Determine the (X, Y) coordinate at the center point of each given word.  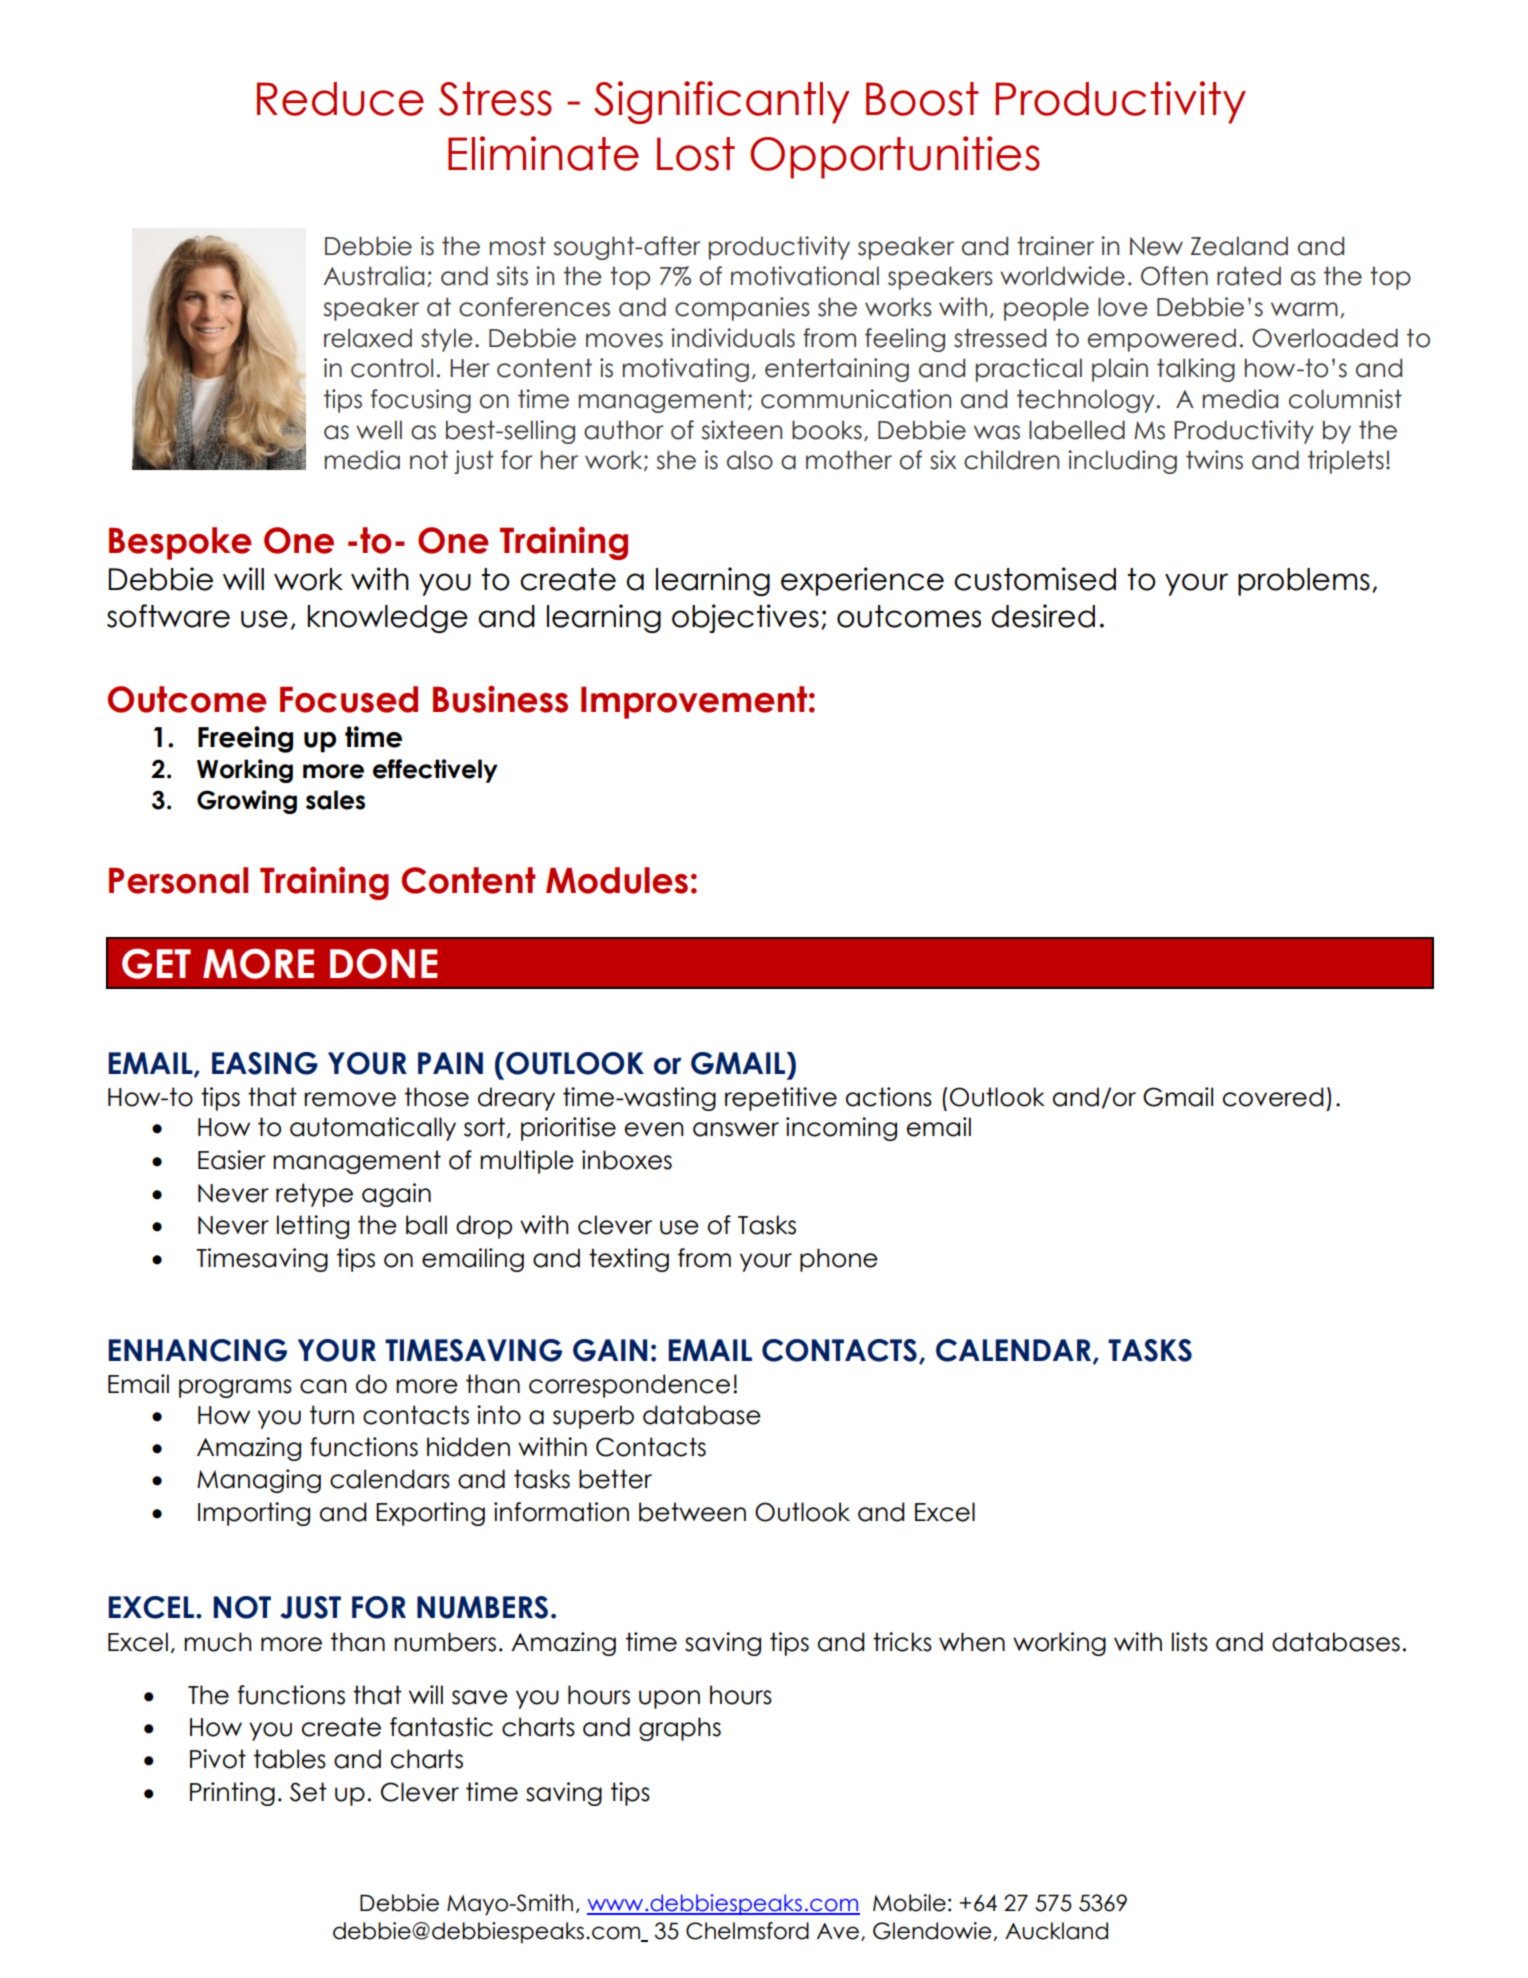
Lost (696, 154)
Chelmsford (747, 1931)
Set (308, 1792)
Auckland (1056, 1931)
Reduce (340, 99)
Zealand (1239, 246)
